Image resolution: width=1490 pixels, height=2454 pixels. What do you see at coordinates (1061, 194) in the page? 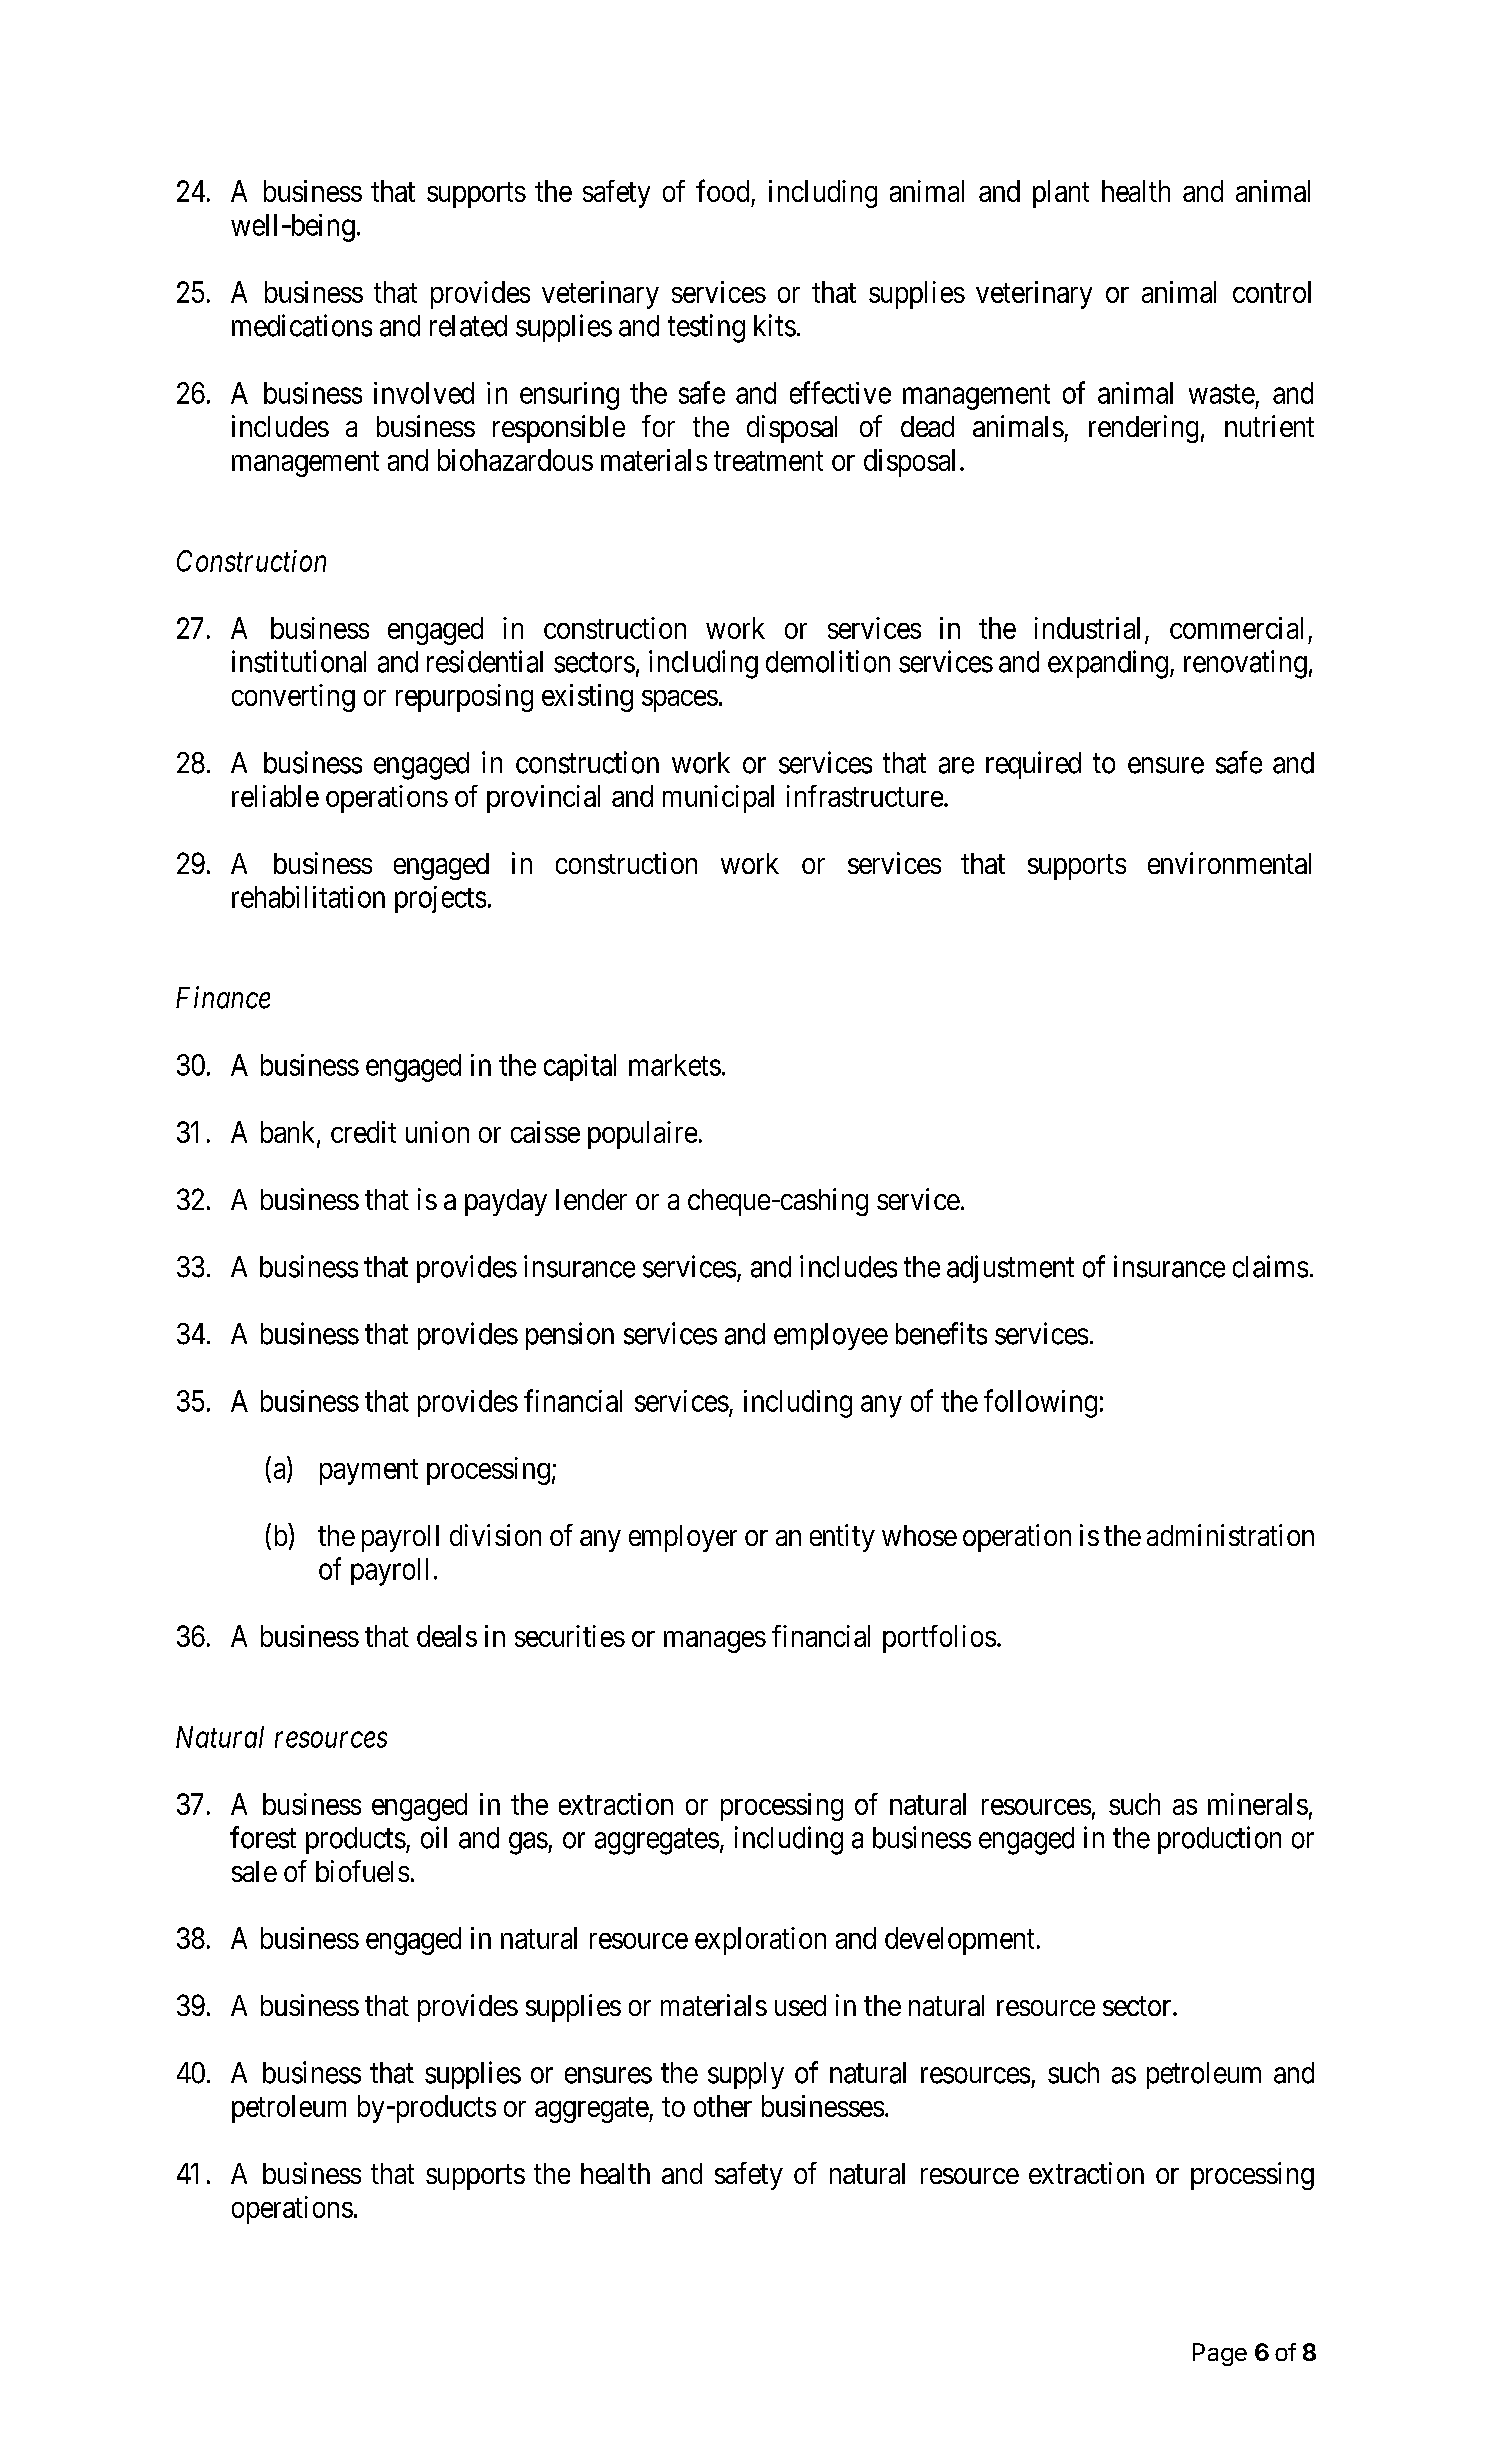
I see `plant` at bounding box center [1061, 194].
